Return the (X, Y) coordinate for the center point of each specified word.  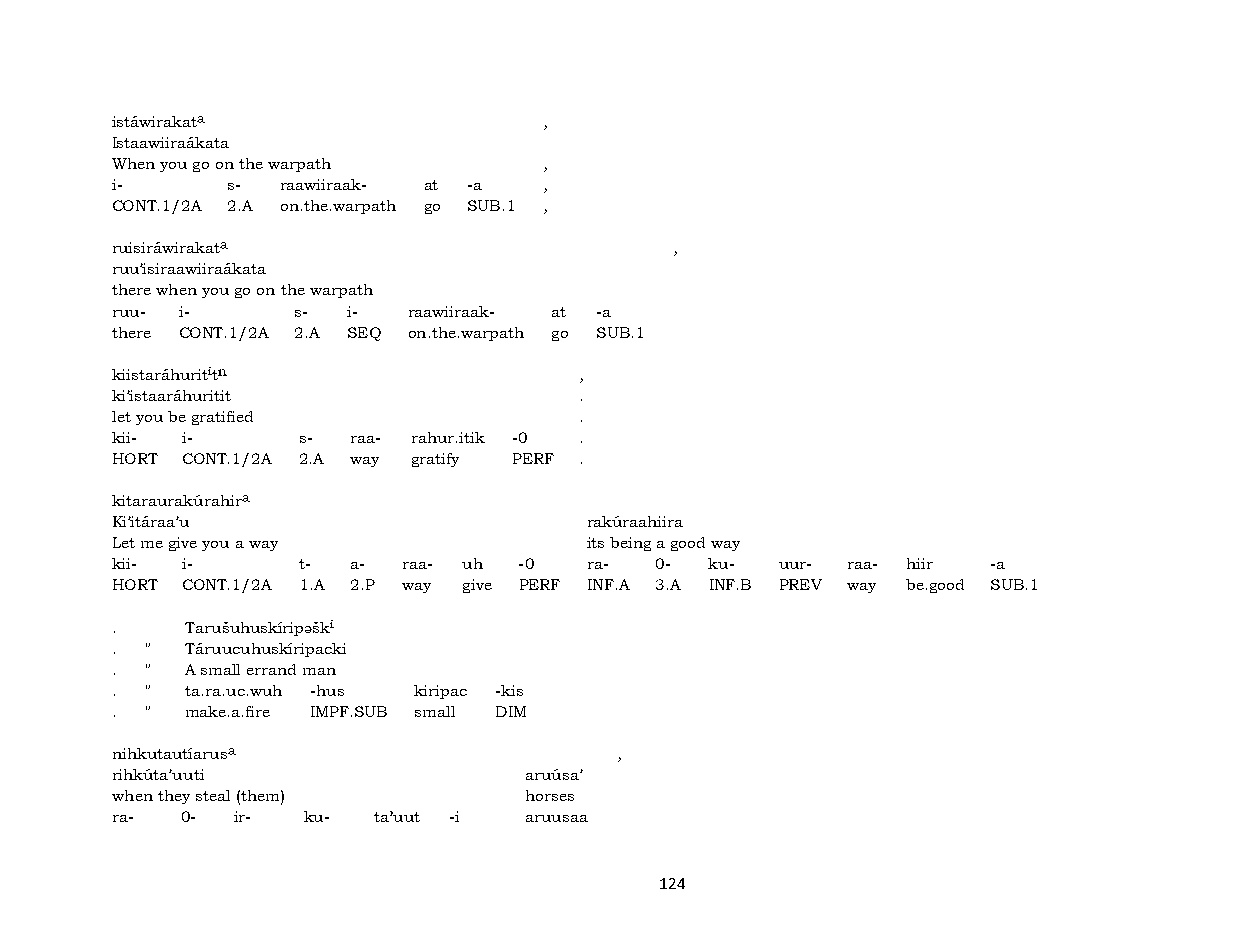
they (174, 797)
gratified (222, 418)
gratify (435, 460)
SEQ (364, 334)
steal (213, 795)
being (630, 544)
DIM (511, 711)
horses (550, 795)
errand (271, 669)
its (595, 542)
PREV (801, 584)
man (319, 671)
